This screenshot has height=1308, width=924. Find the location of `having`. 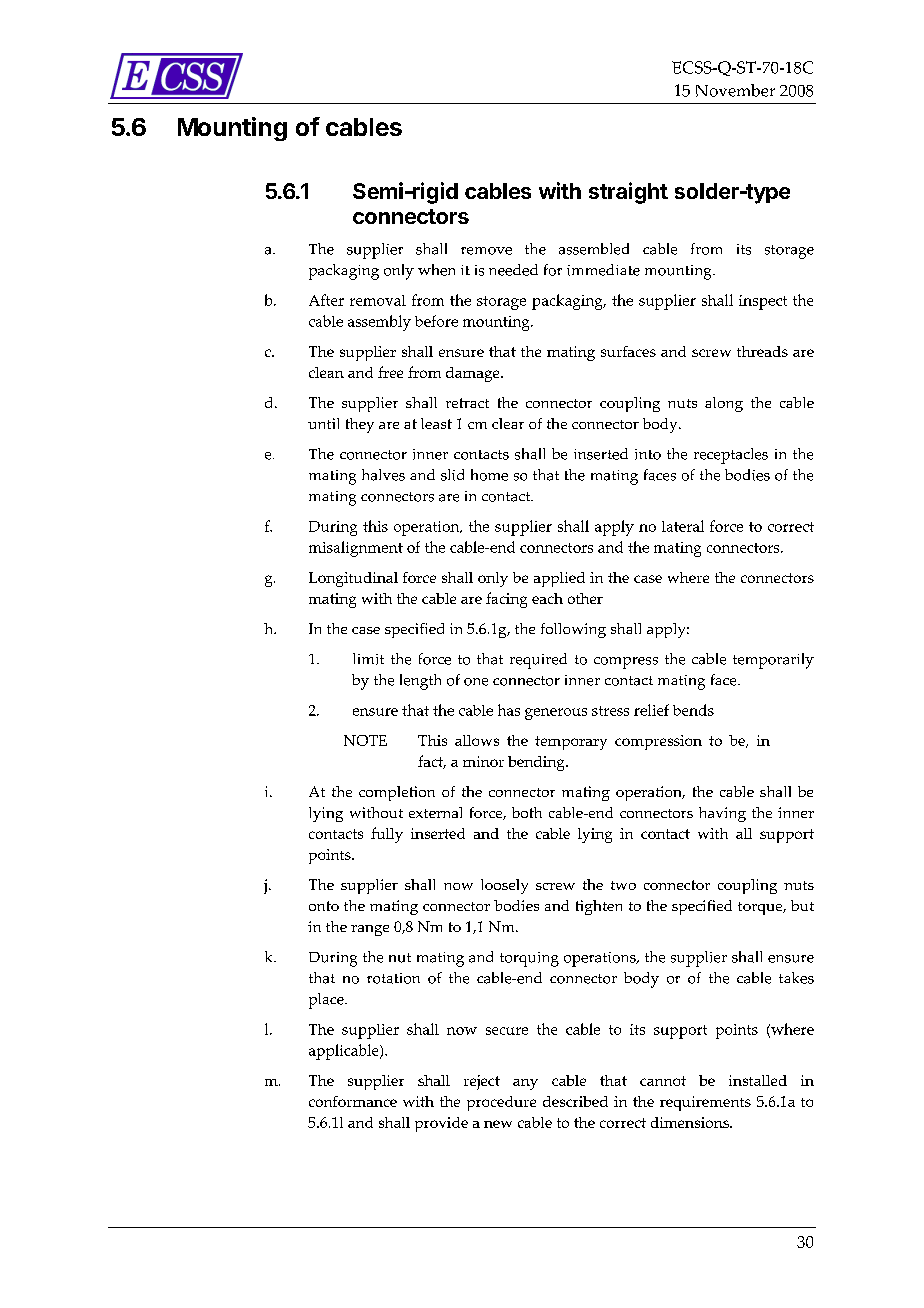

having is located at coordinates (722, 814).
